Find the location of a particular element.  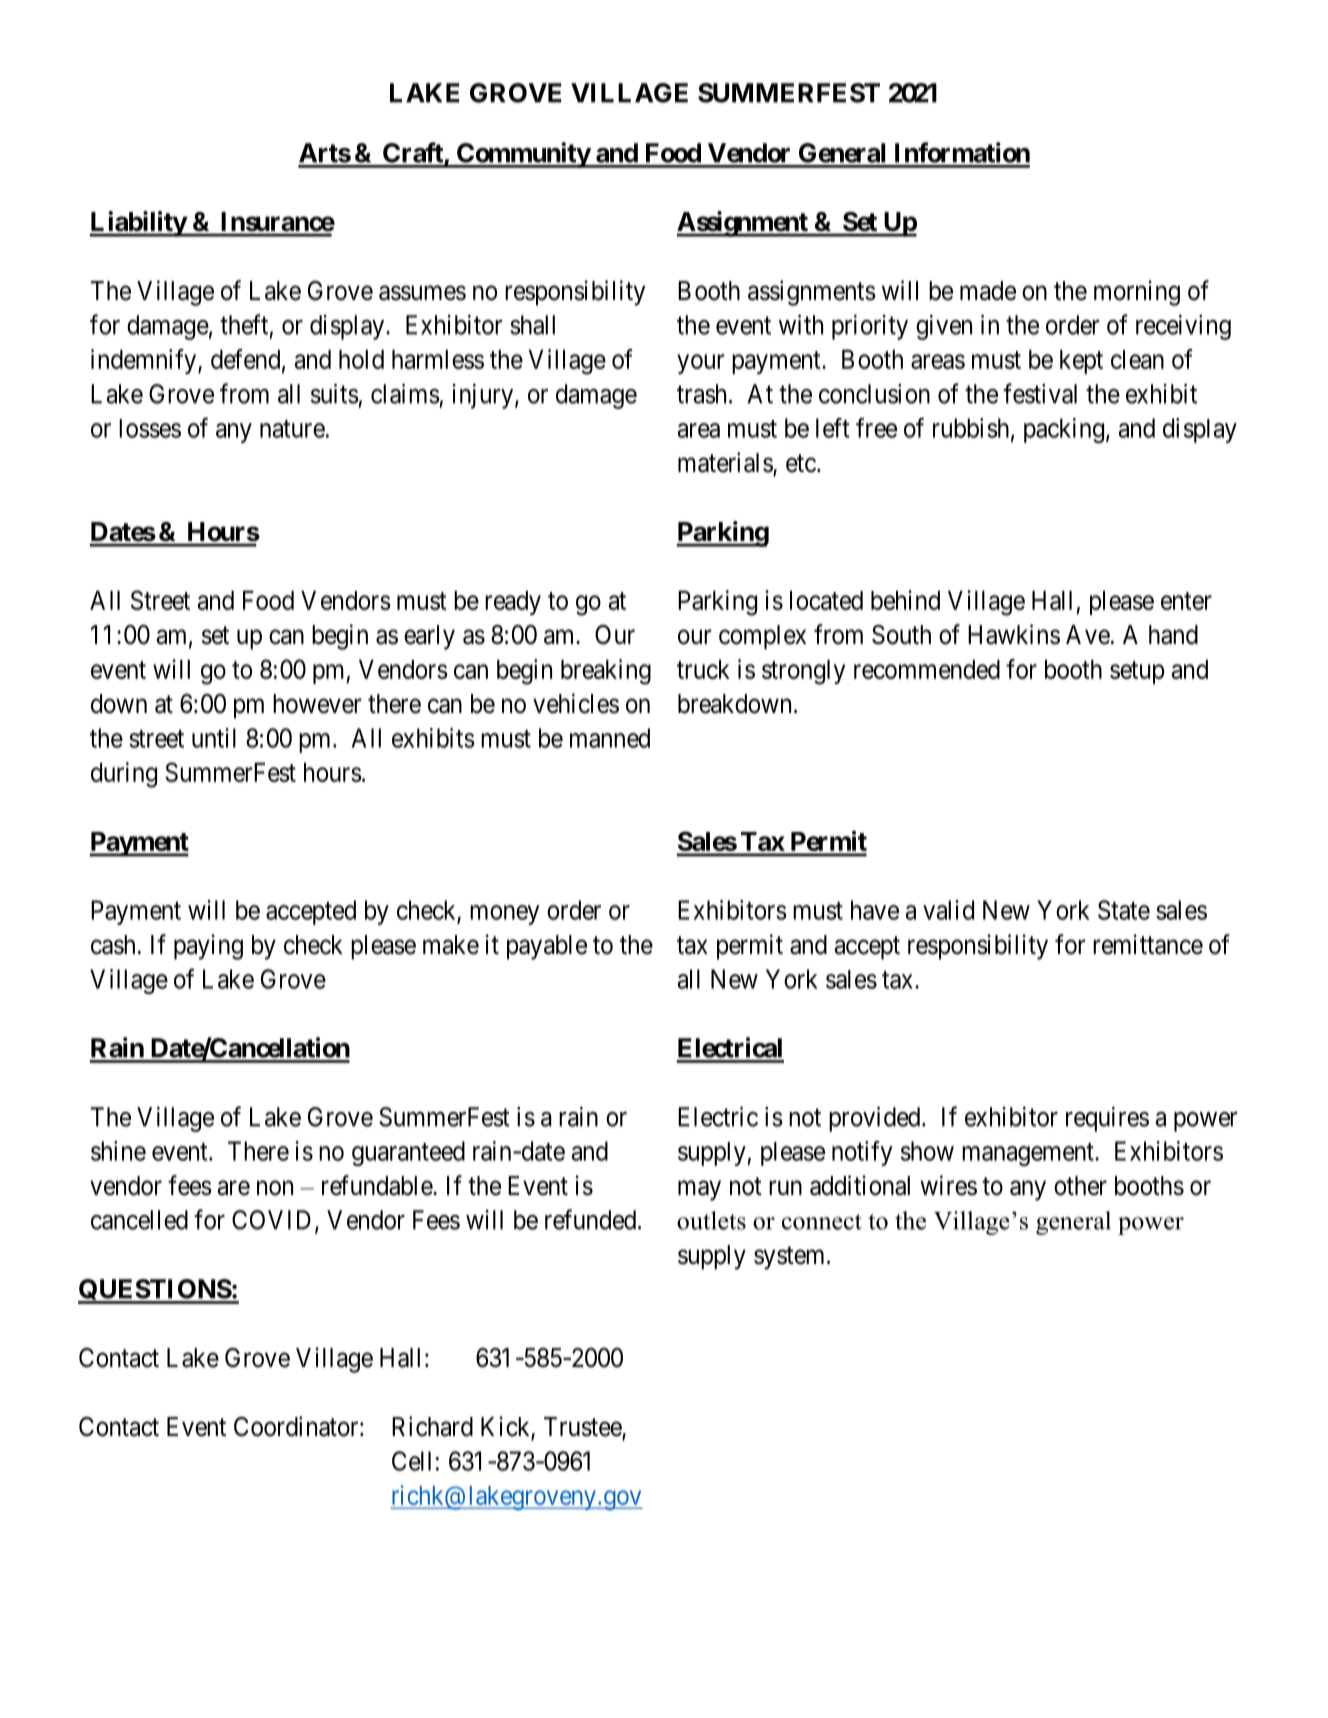

paying is located at coordinates (208, 947).
